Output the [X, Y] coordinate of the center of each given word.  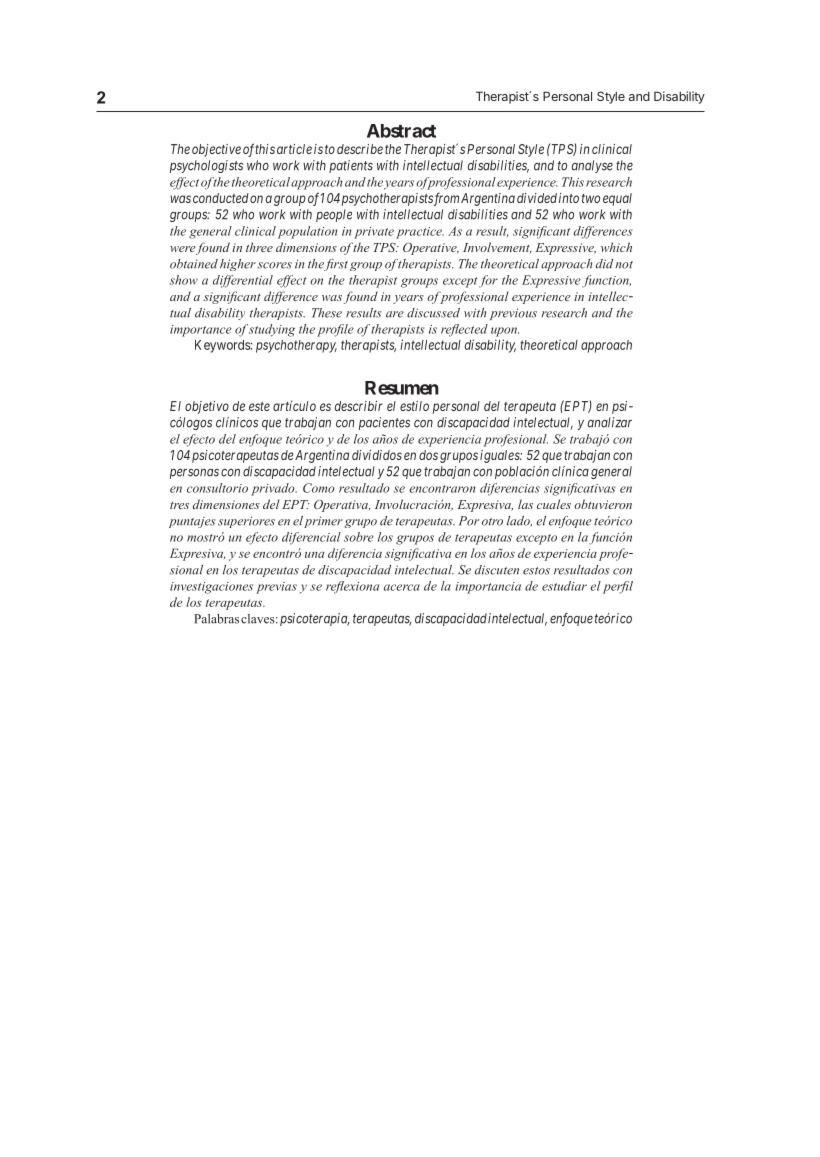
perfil [618, 587]
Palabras [216, 619]
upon [505, 332]
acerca [402, 587]
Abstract [401, 131]
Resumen [402, 388]
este [259, 406]
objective [216, 150]
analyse [592, 166]
